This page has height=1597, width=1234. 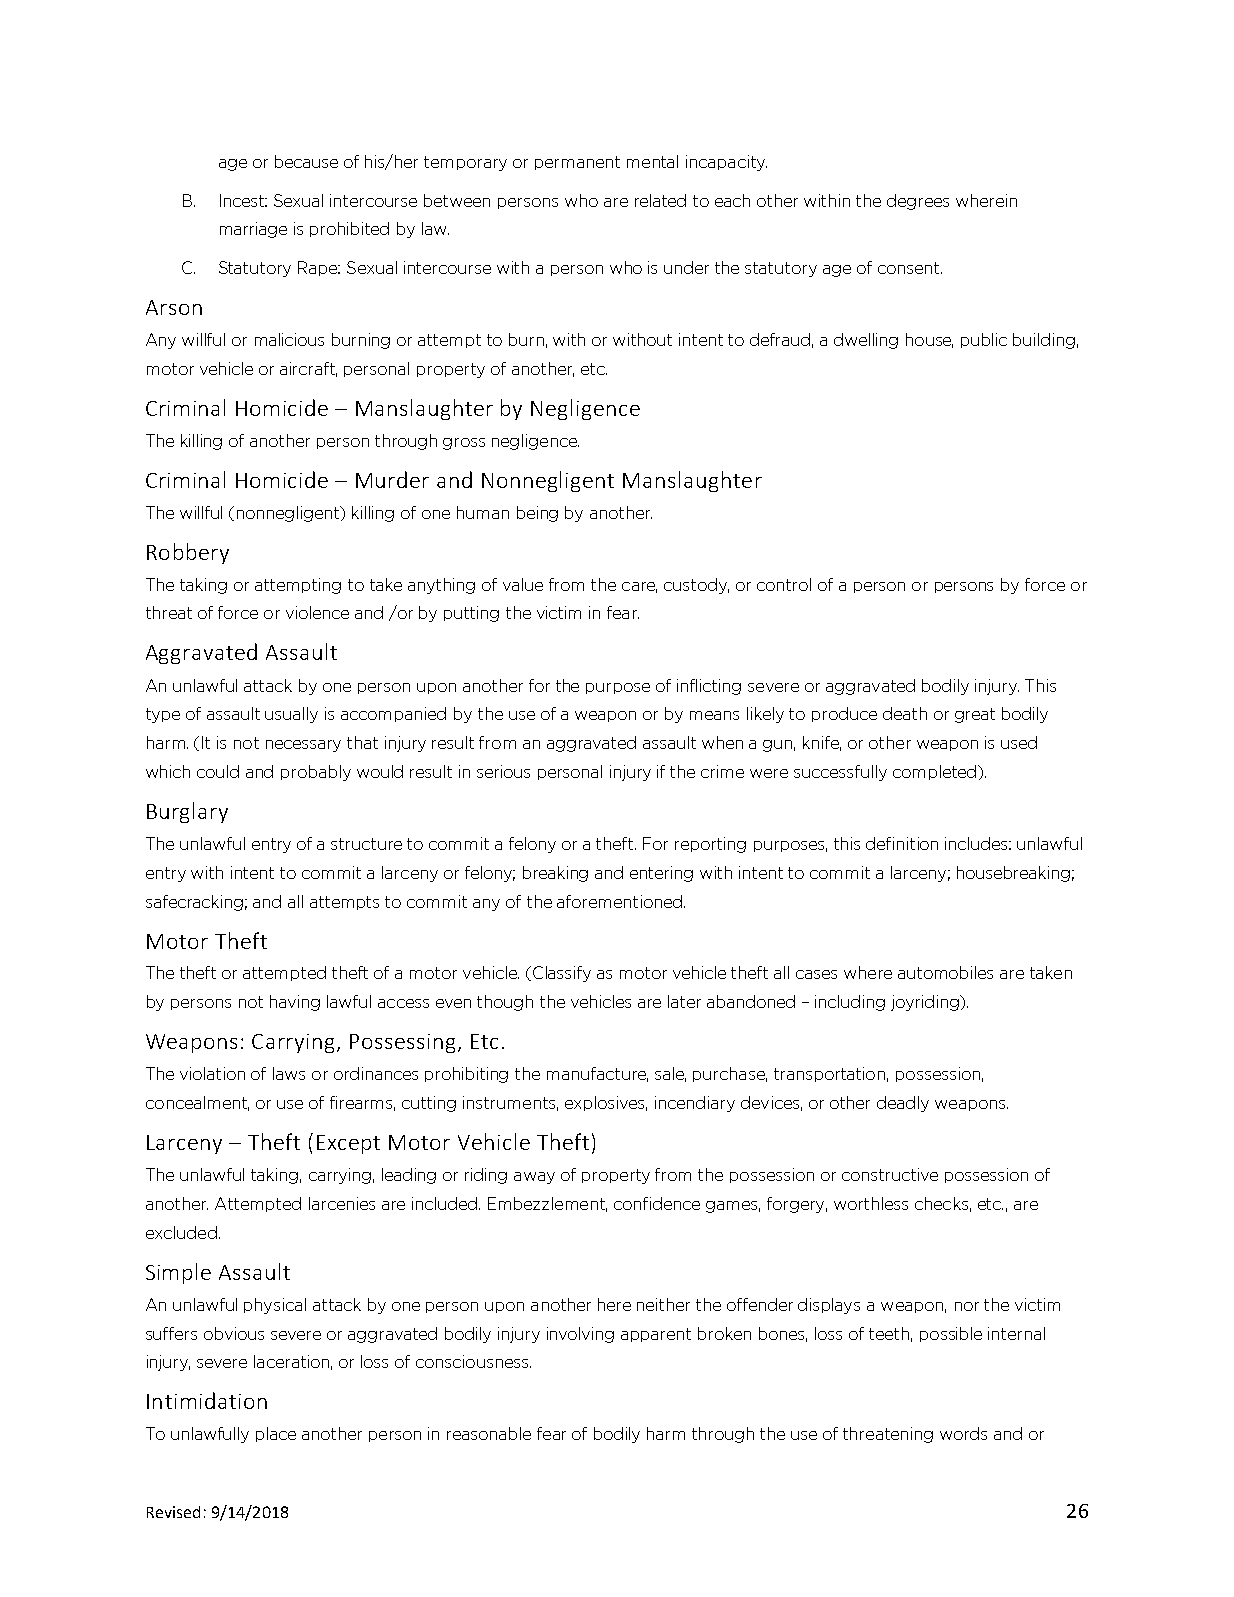 What do you see at coordinates (945, 972) in the page?
I see `automobiles` at bounding box center [945, 972].
